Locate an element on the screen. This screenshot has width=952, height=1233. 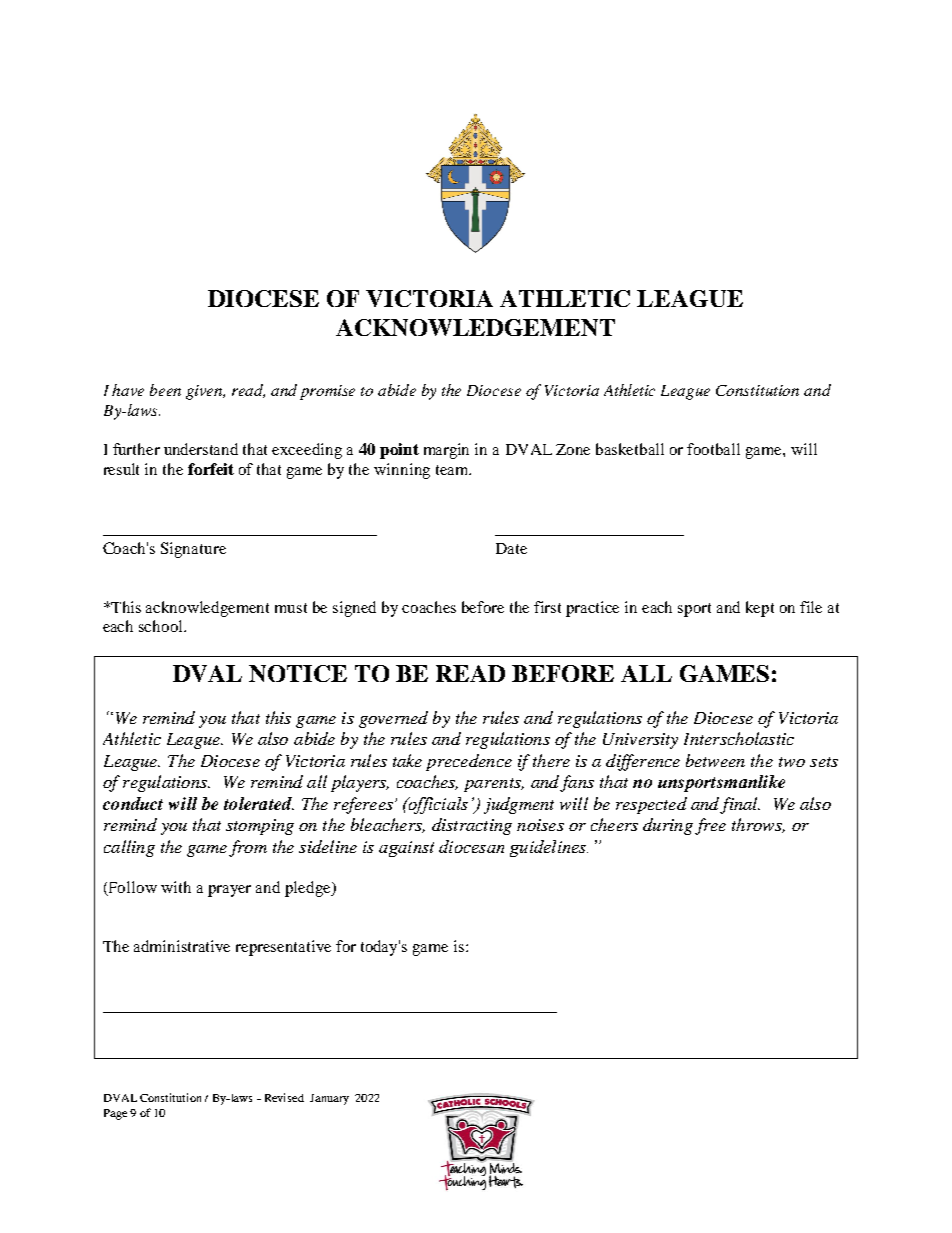
given is located at coordinates (205, 392).
